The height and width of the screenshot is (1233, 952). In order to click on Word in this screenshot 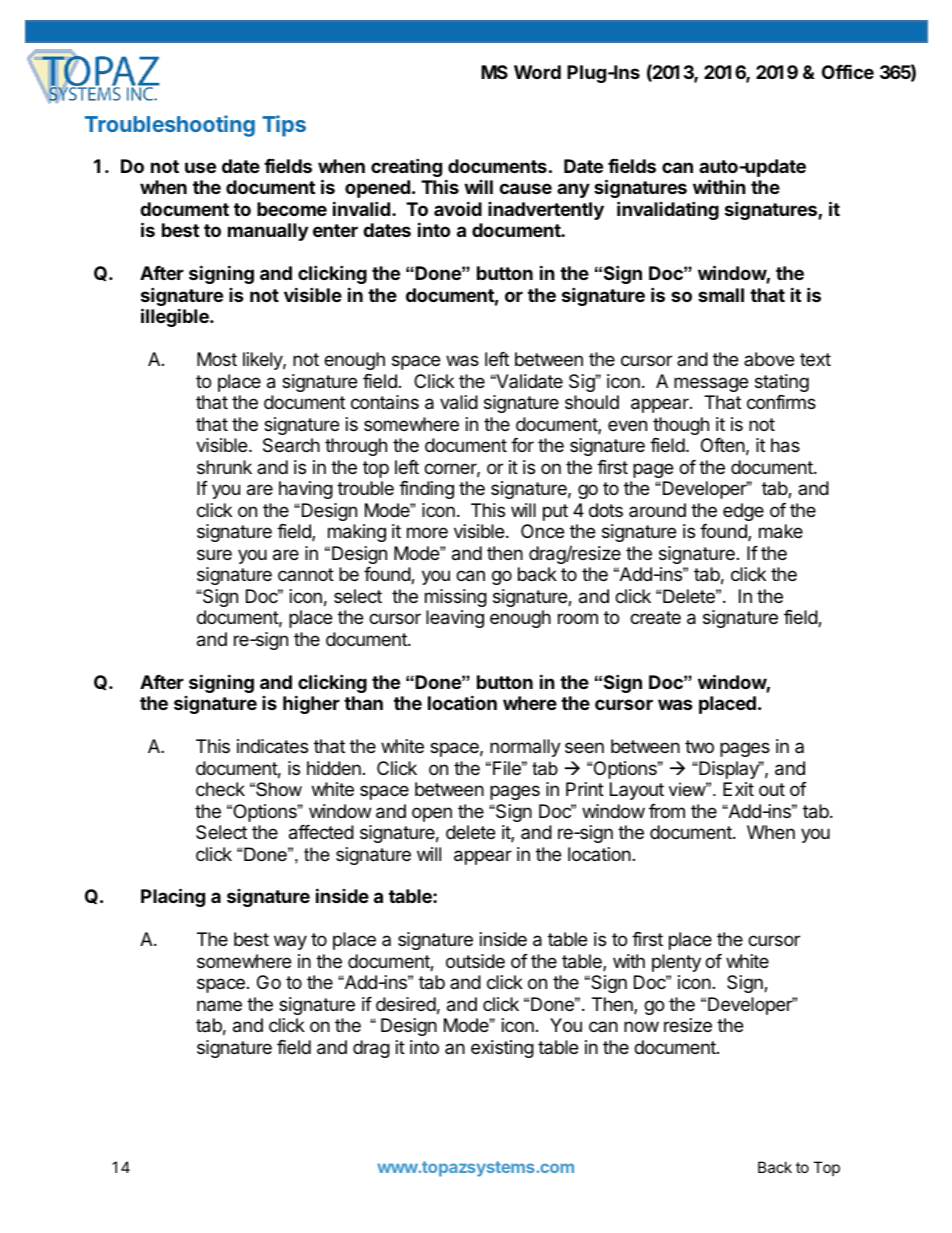, I will do `click(537, 72)`.
